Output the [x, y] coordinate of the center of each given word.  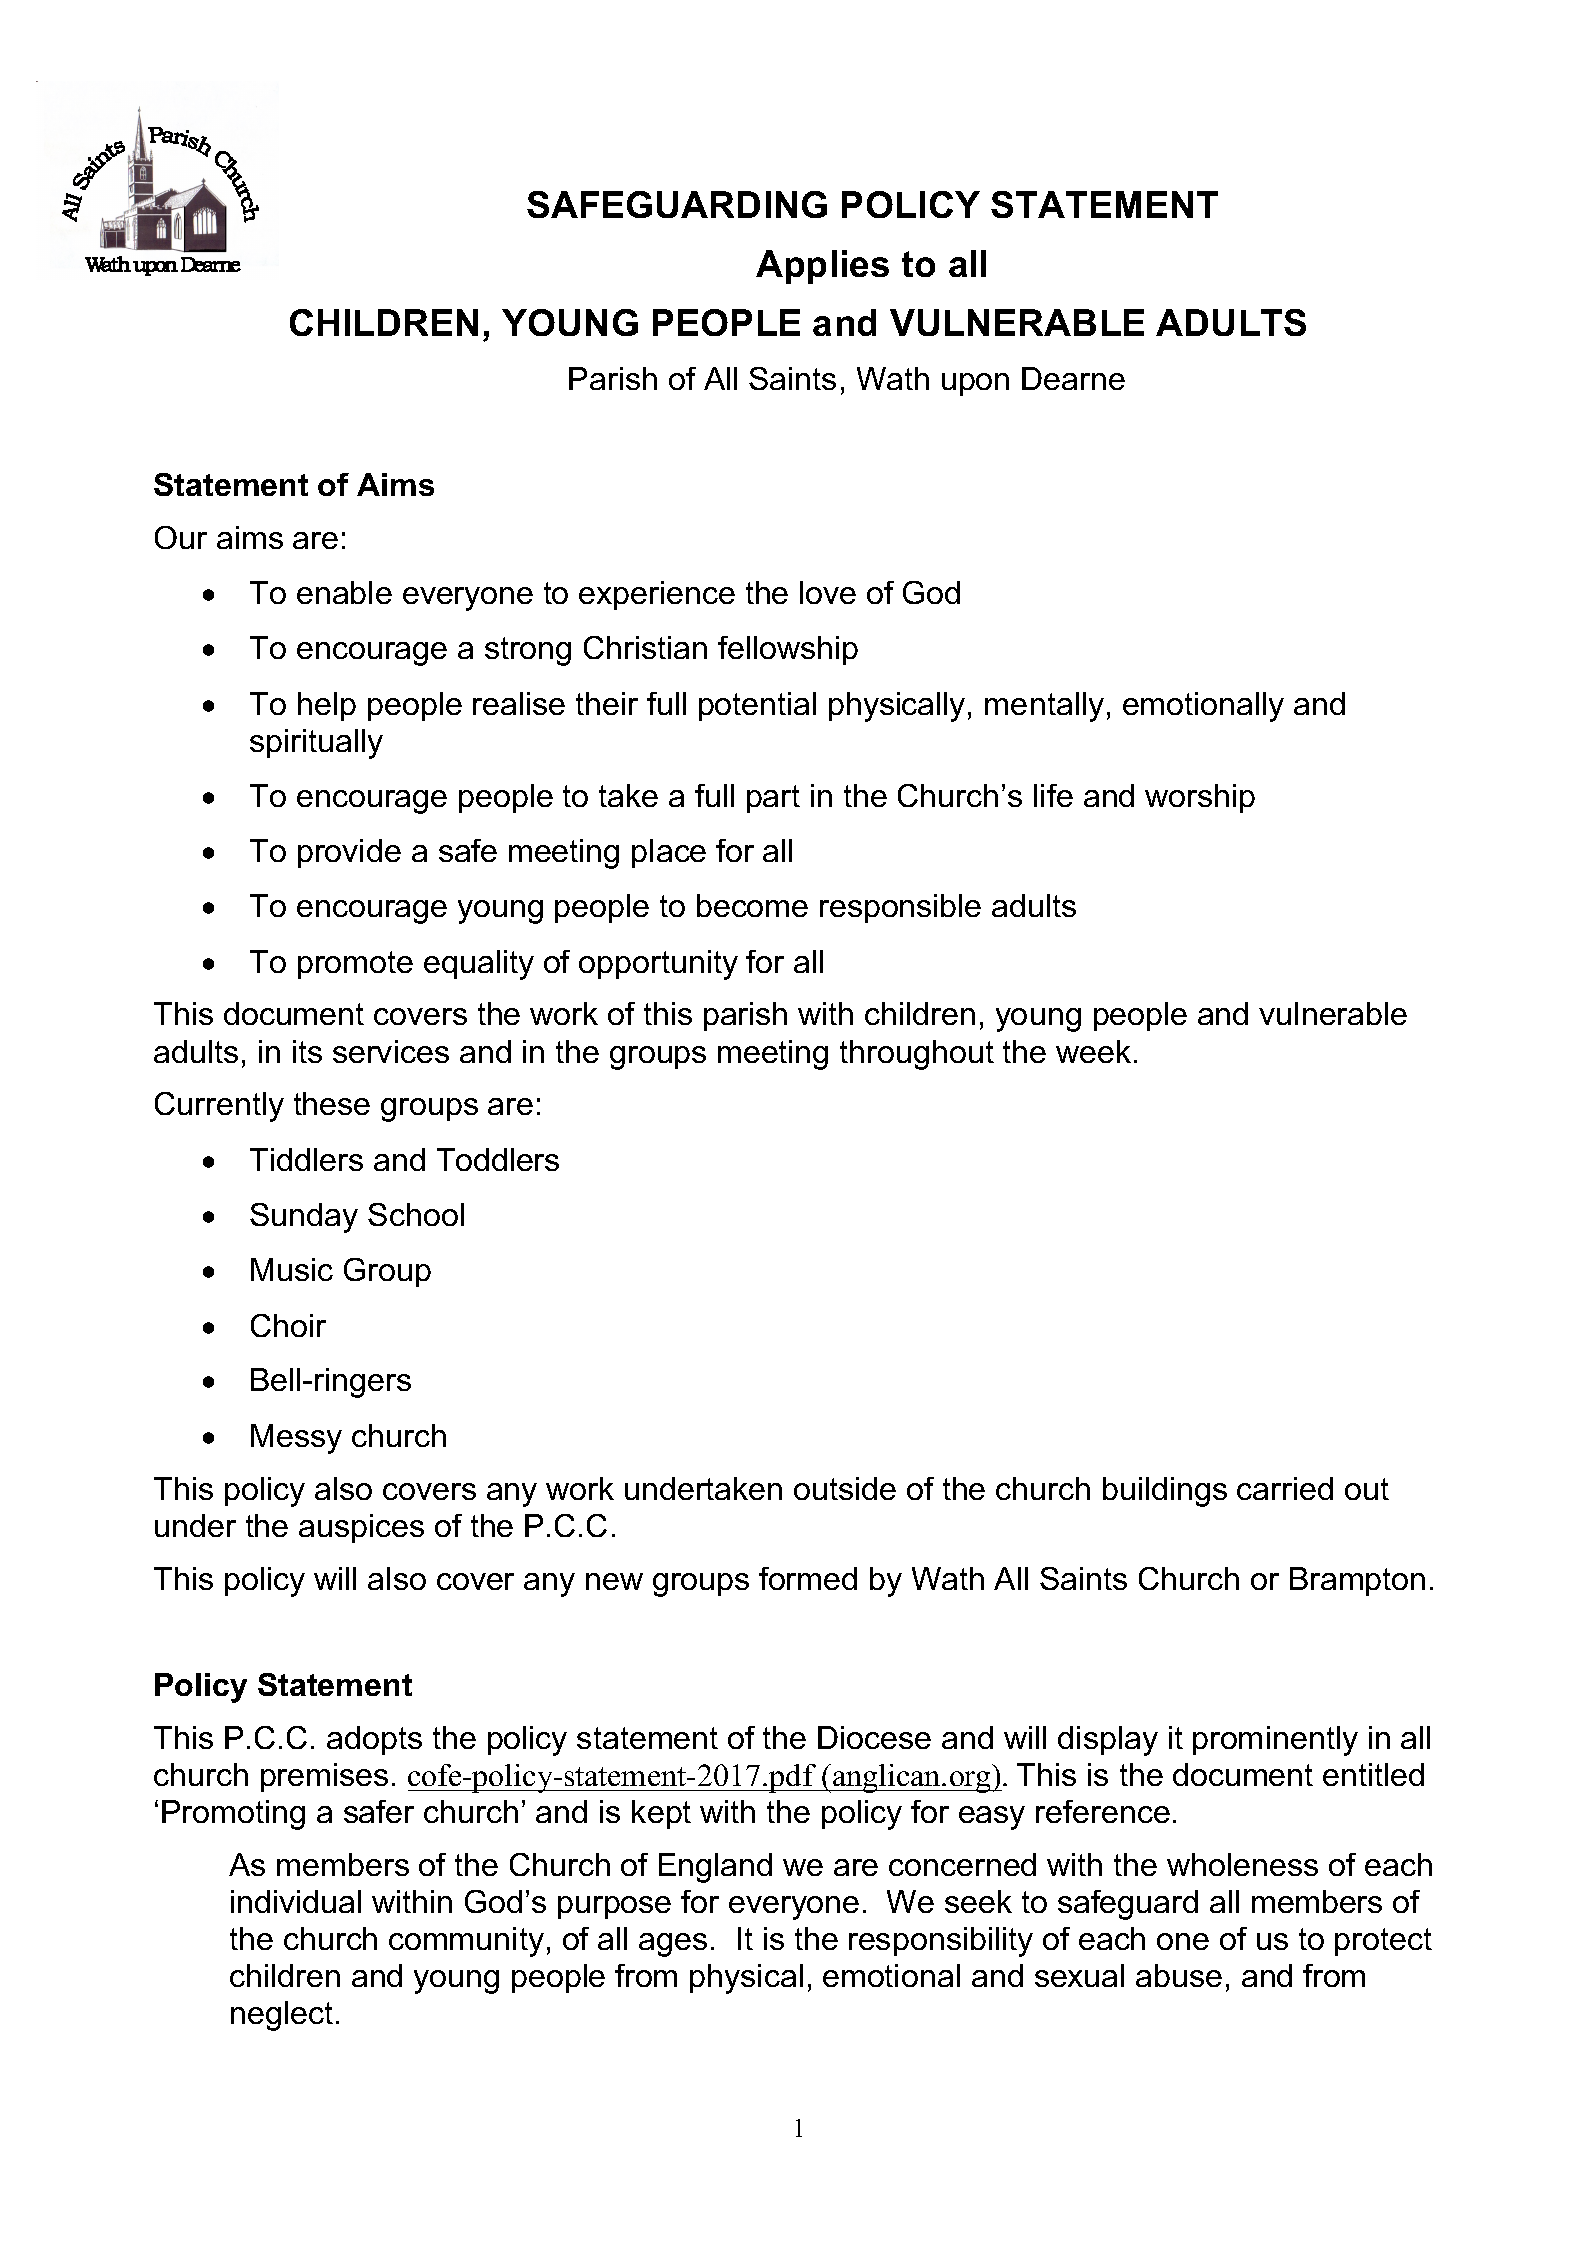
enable [344, 592]
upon [975, 384]
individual [296, 1901]
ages [673, 1945]
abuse [1179, 1975]
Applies [822, 267]
